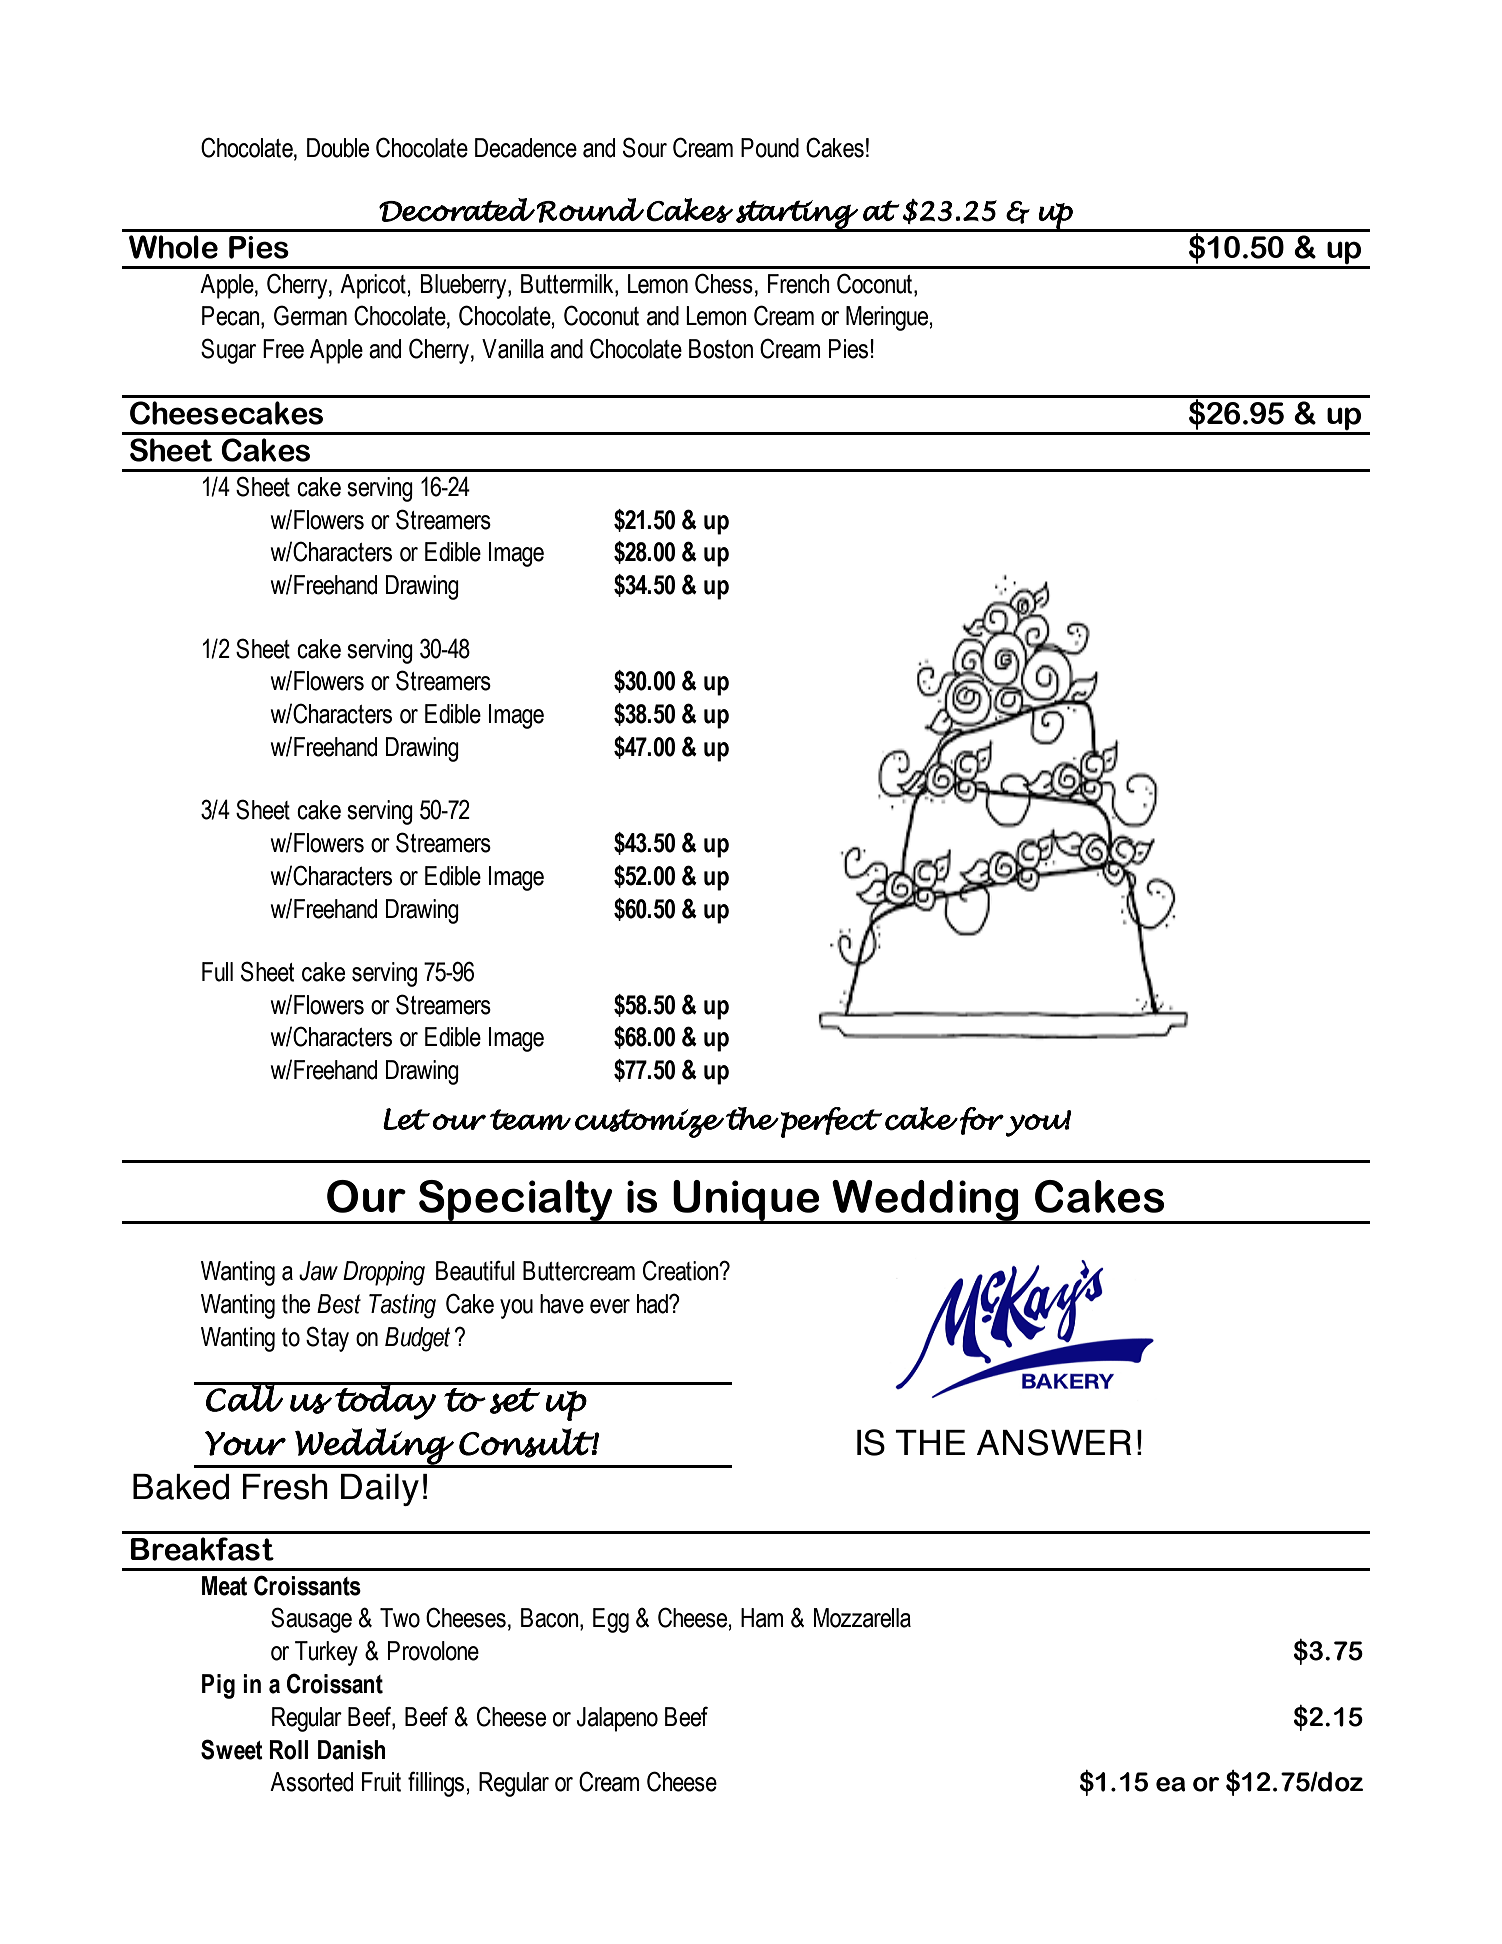 This screenshot has width=1502, height=1944. Describe the element at coordinates (862, 1618) in the screenshot. I see `Mozzarella` at that location.
